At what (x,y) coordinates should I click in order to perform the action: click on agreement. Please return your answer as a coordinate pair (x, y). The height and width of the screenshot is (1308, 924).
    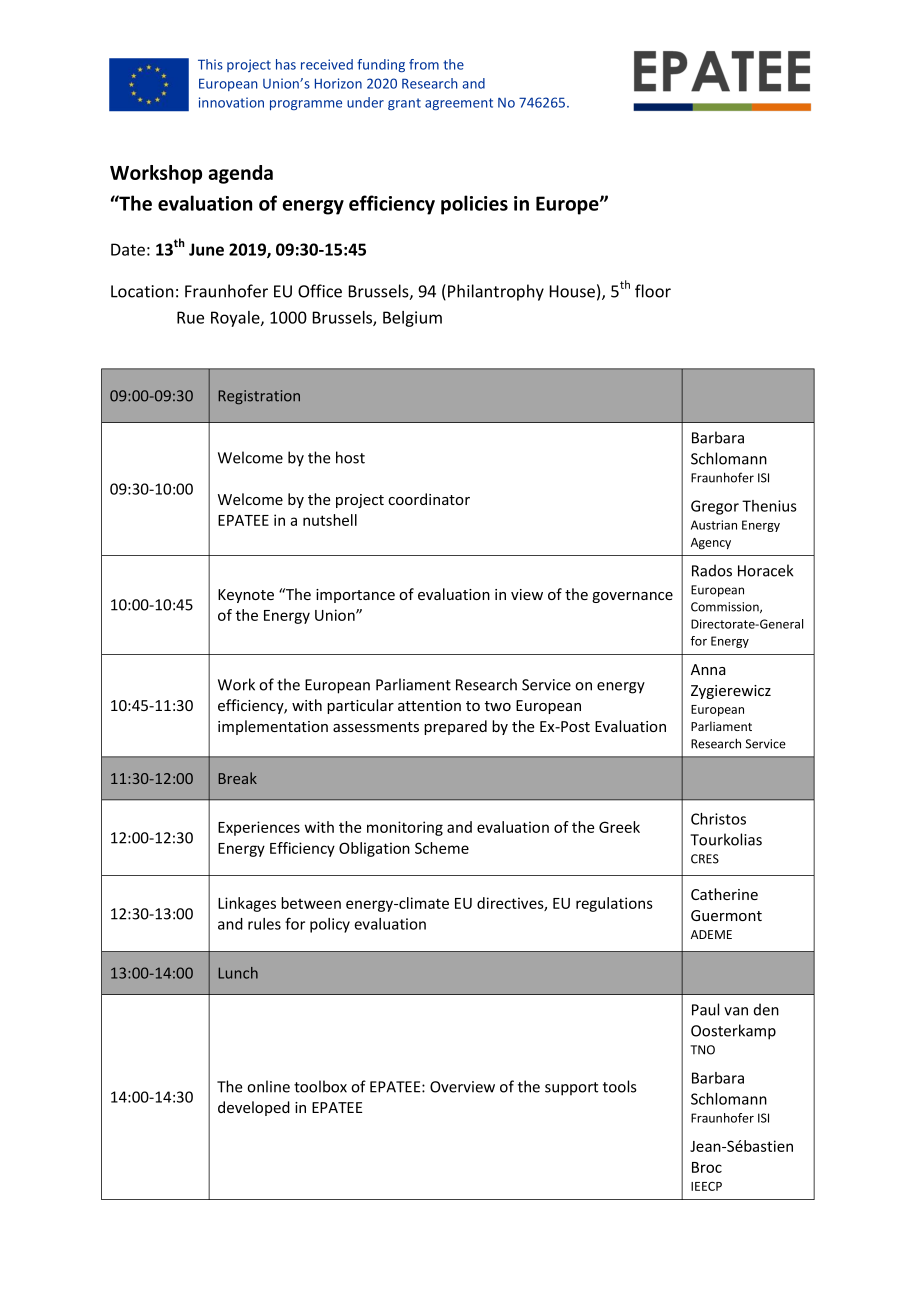
    Looking at the image, I should click on (459, 104).
